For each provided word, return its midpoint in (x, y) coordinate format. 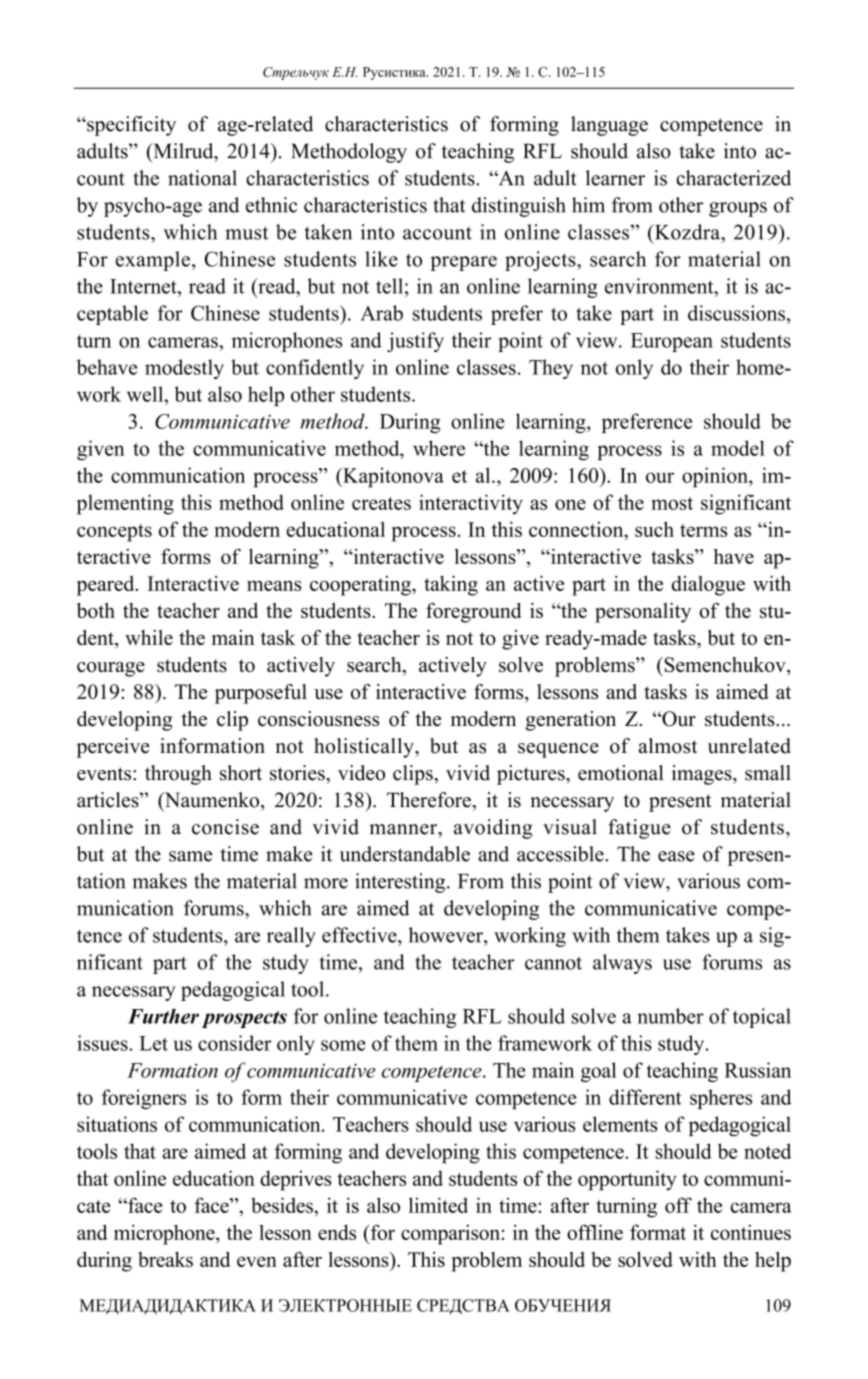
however (447, 935)
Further (163, 1016)
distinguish (518, 207)
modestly (184, 369)
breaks (165, 1259)
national (202, 178)
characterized (733, 178)
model (738, 448)
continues (751, 1232)
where (439, 448)
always (622, 964)
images (703, 775)
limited (438, 1205)
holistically (365, 748)
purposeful (261, 694)
